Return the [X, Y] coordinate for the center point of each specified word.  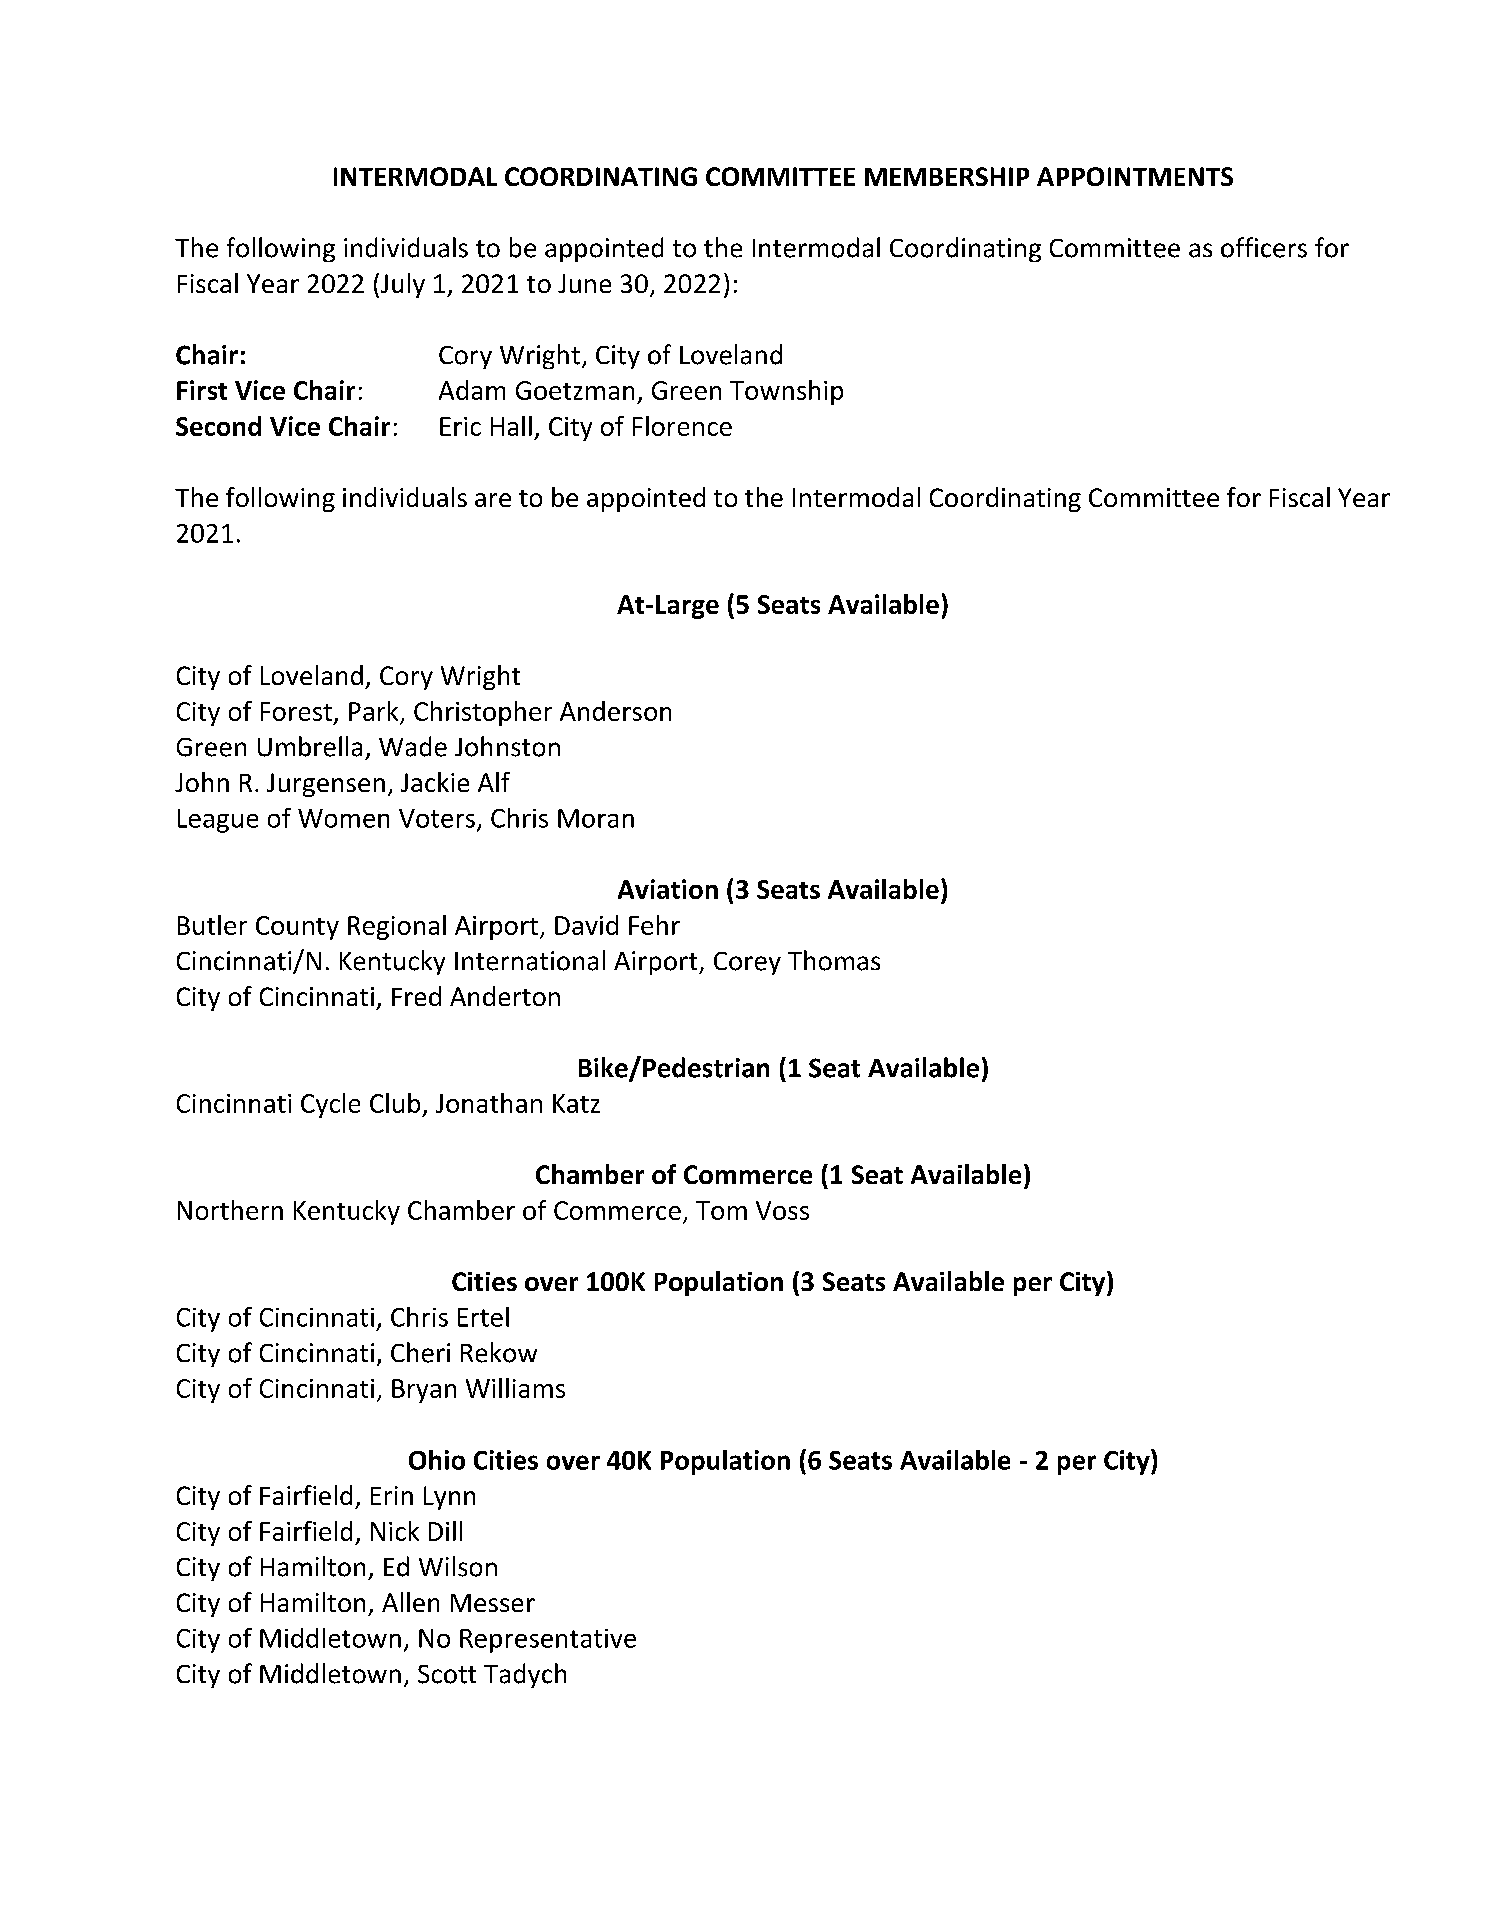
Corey [747, 963]
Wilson [458, 1566]
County [297, 928]
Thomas [834, 960]
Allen [410, 1602]
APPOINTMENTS [1135, 176]
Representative [548, 1641]
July [401, 285]
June [584, 283]
